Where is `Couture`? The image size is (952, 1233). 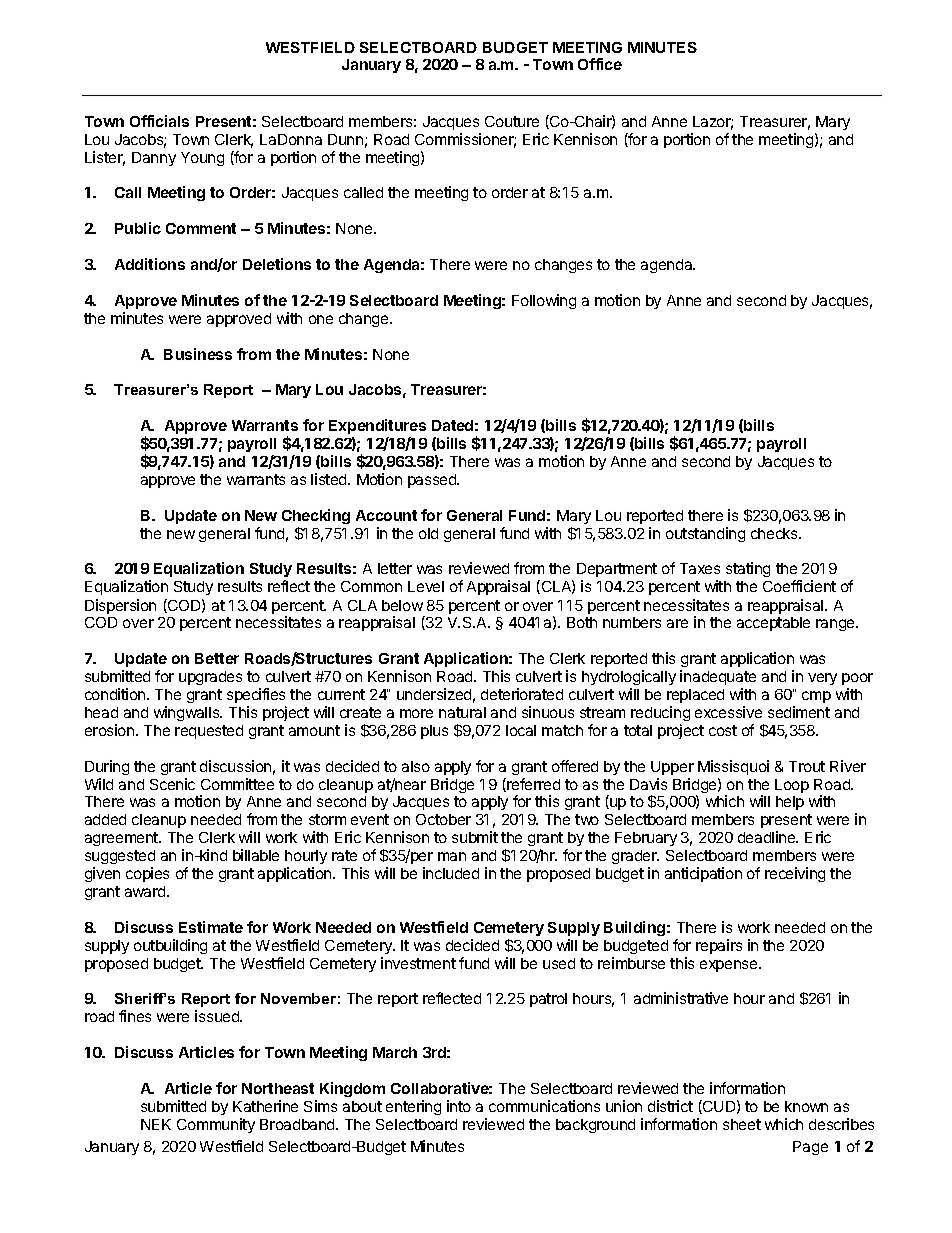
Couture is located at coordinates (512, 121).
